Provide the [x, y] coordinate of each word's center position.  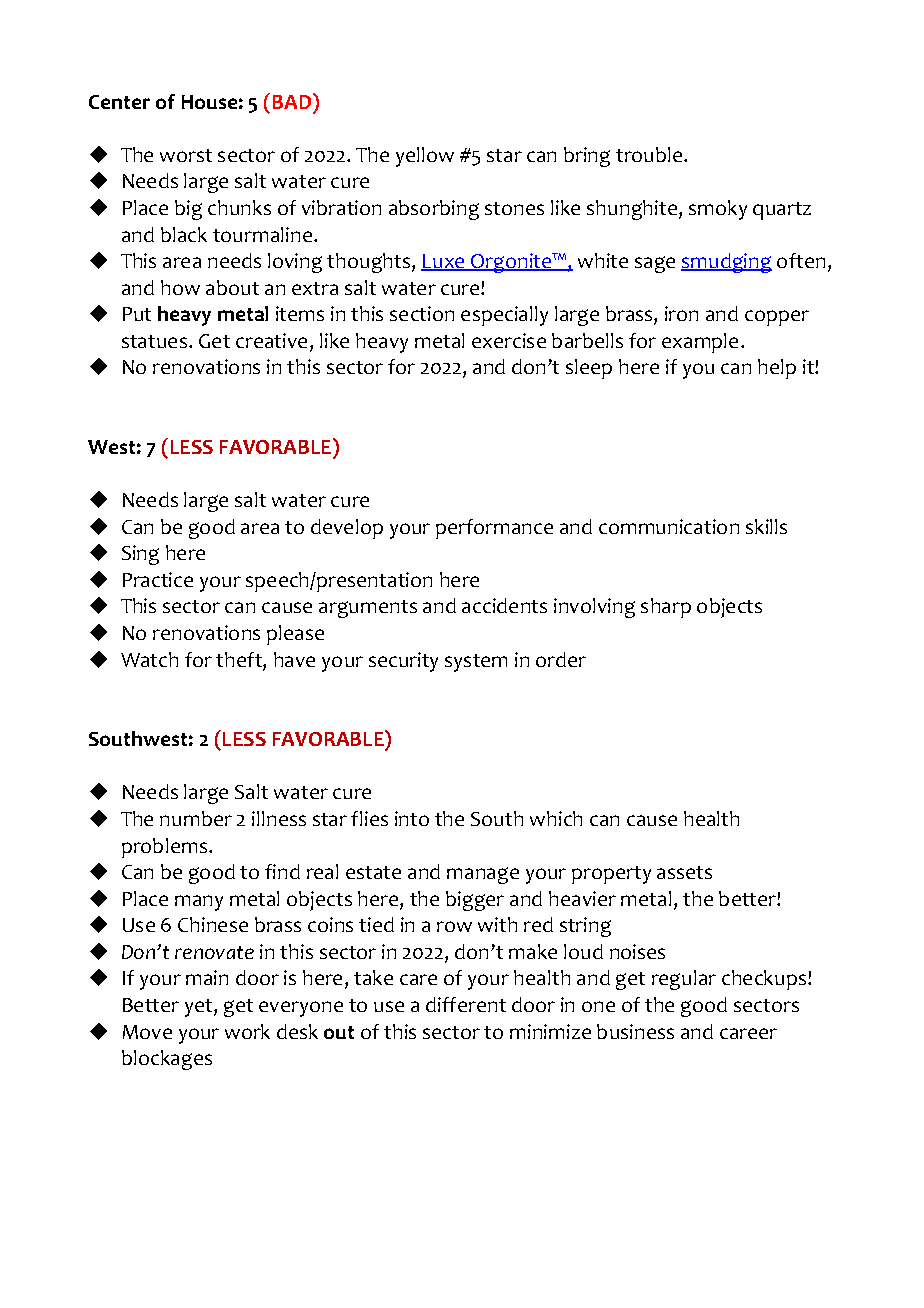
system [476, 663]
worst [186, 155]
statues [154, 341]
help [777, 369]
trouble [650, 154]
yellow [425, 157]
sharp [666, 608]
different [466, 1004]
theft [240, 659]
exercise [509, 340]
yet [200, 1008]
